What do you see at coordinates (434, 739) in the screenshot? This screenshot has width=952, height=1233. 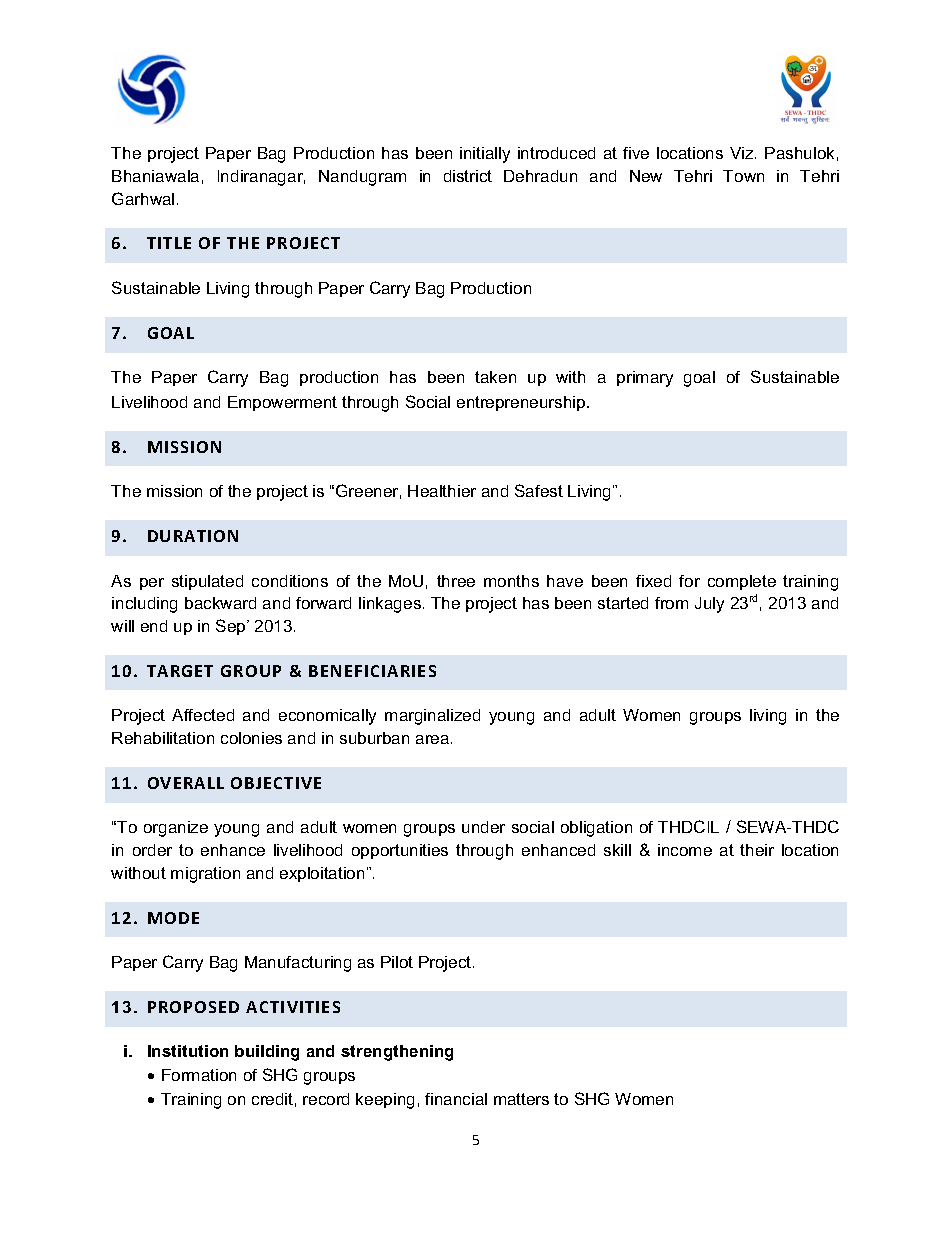 I see `area` at bounding box center [434, 739].
